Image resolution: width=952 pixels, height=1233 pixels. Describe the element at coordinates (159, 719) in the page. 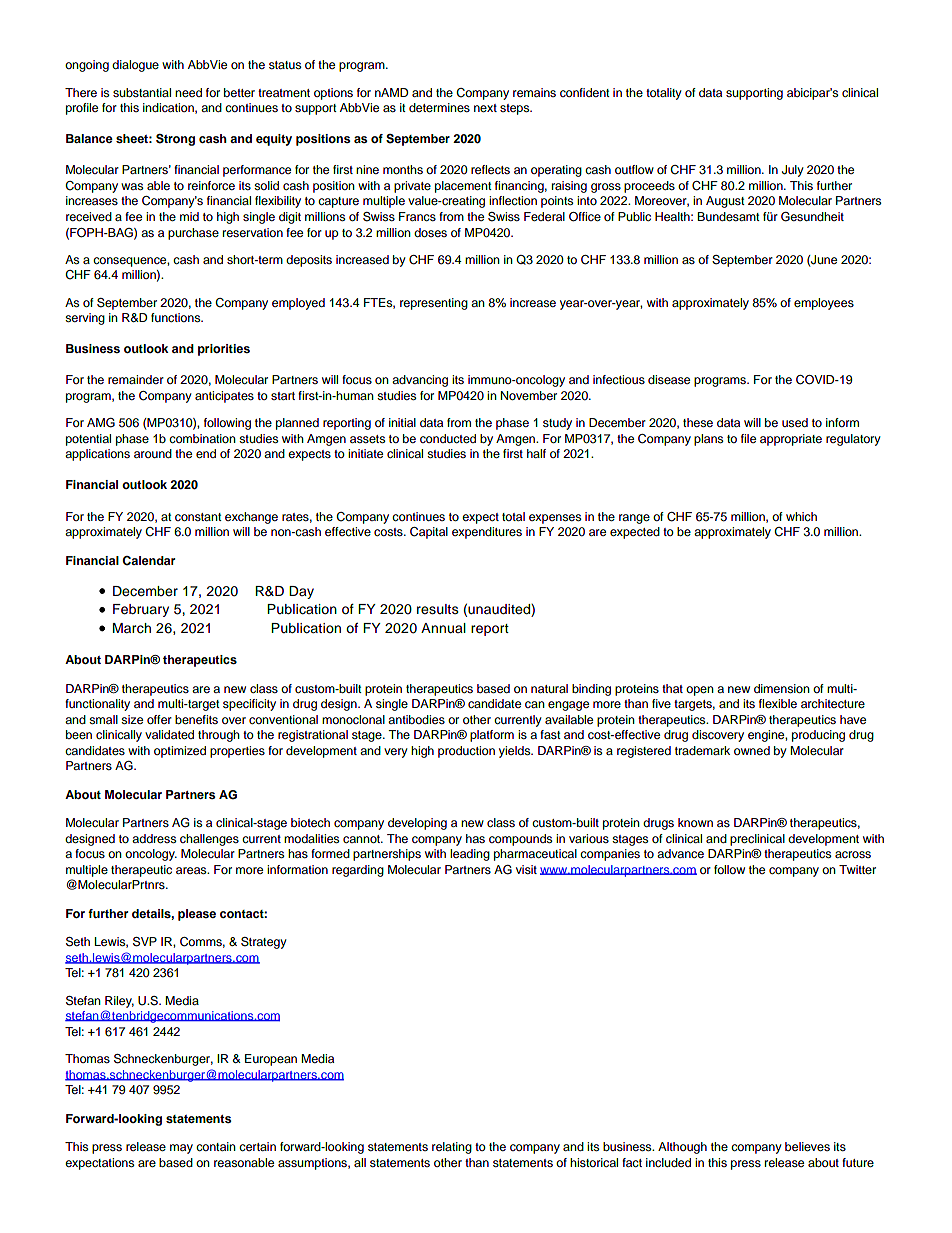

I see `offer` at that location.
